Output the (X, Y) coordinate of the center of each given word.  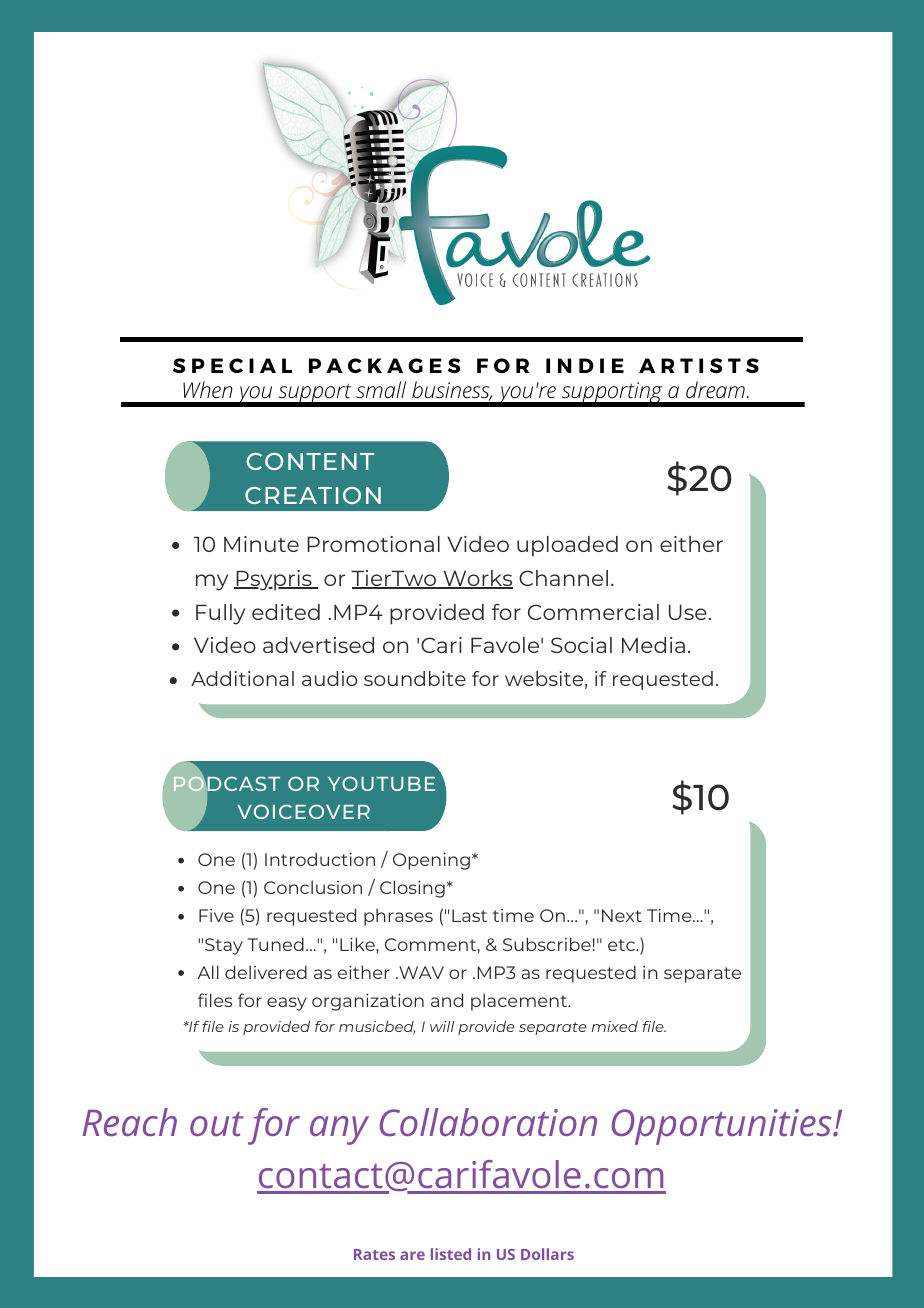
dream (715, 390)
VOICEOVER (303, 811)
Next (622, 915)
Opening (431, 861)
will (442, 1026)
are (412, 1255)
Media (653, 645)
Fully (220, 614)
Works (477, 579)
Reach (130, 1122)
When (208, 389)
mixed (615, 1026)
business (452, 391)
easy (287, 1004)
